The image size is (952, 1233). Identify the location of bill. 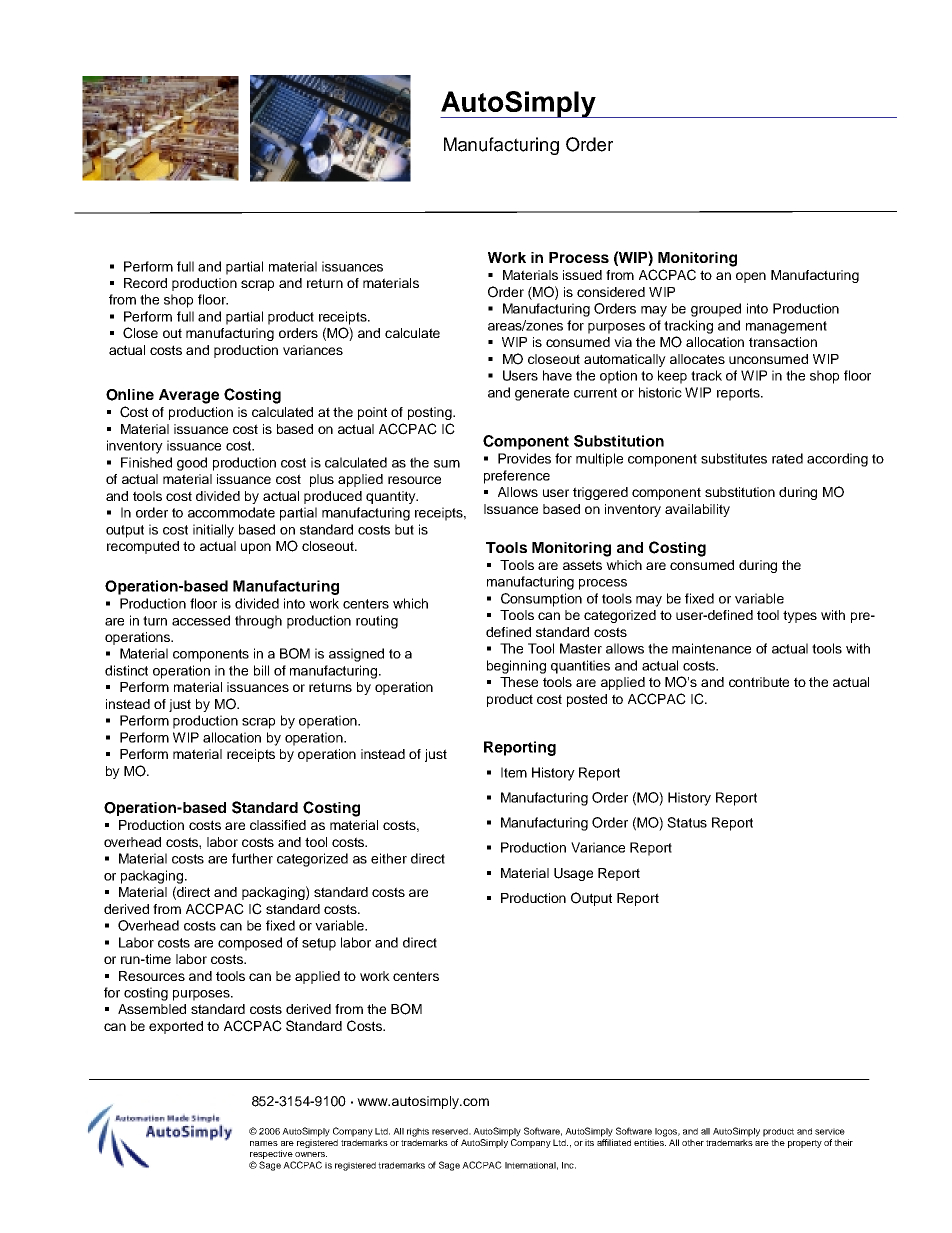
(261, 670).
